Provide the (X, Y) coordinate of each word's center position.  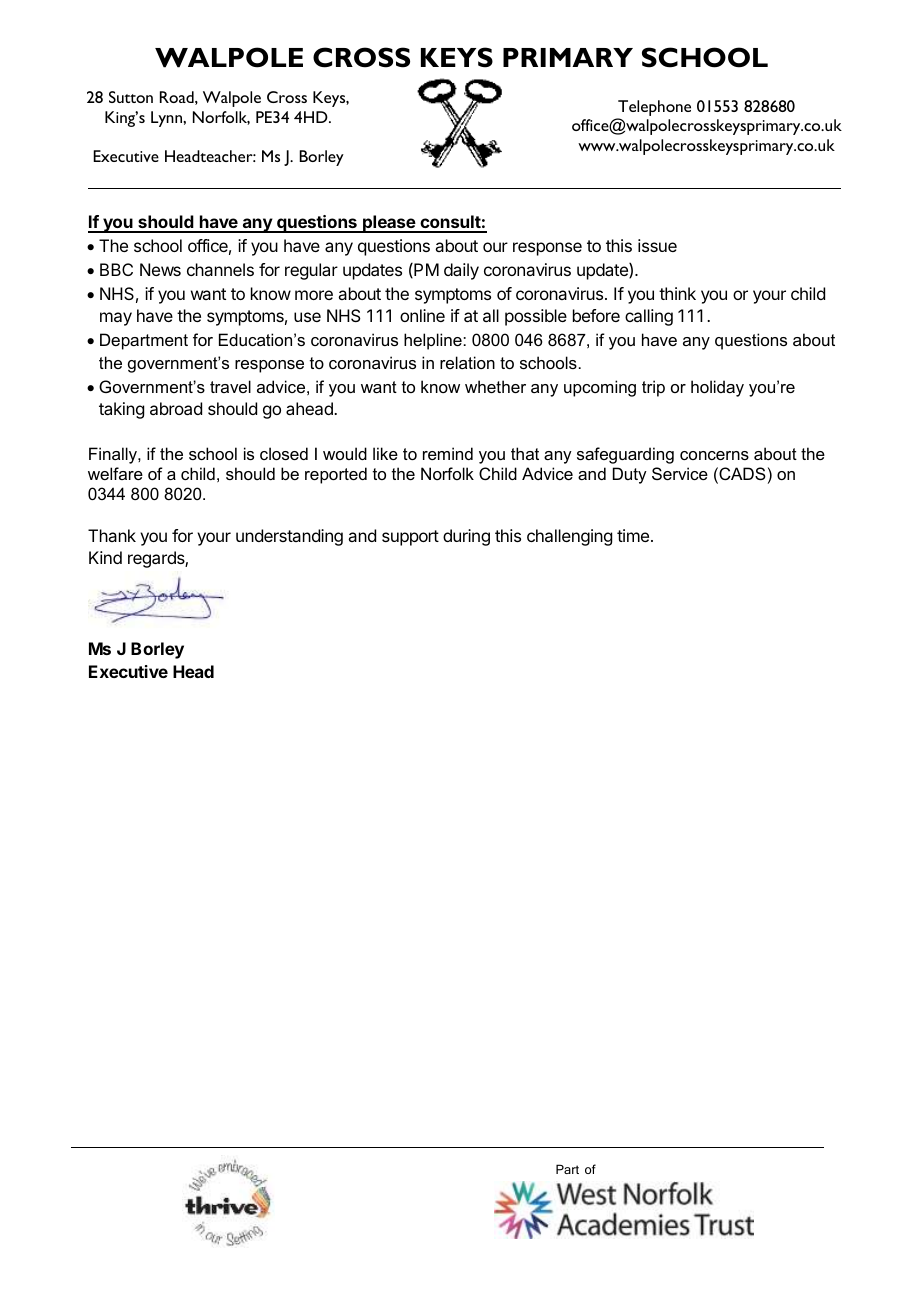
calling (649, 317)
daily (461, 271)
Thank (112, 535)
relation (467, 362)
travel (230, 386)
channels (220, 269)
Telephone (654, 108)
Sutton (131, 97)
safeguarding (625, 455)
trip (653, 388)
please (389, 224)
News (160, 269)
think (677, 293)
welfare (115, 473)
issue (657, 245)
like (385, 453)
